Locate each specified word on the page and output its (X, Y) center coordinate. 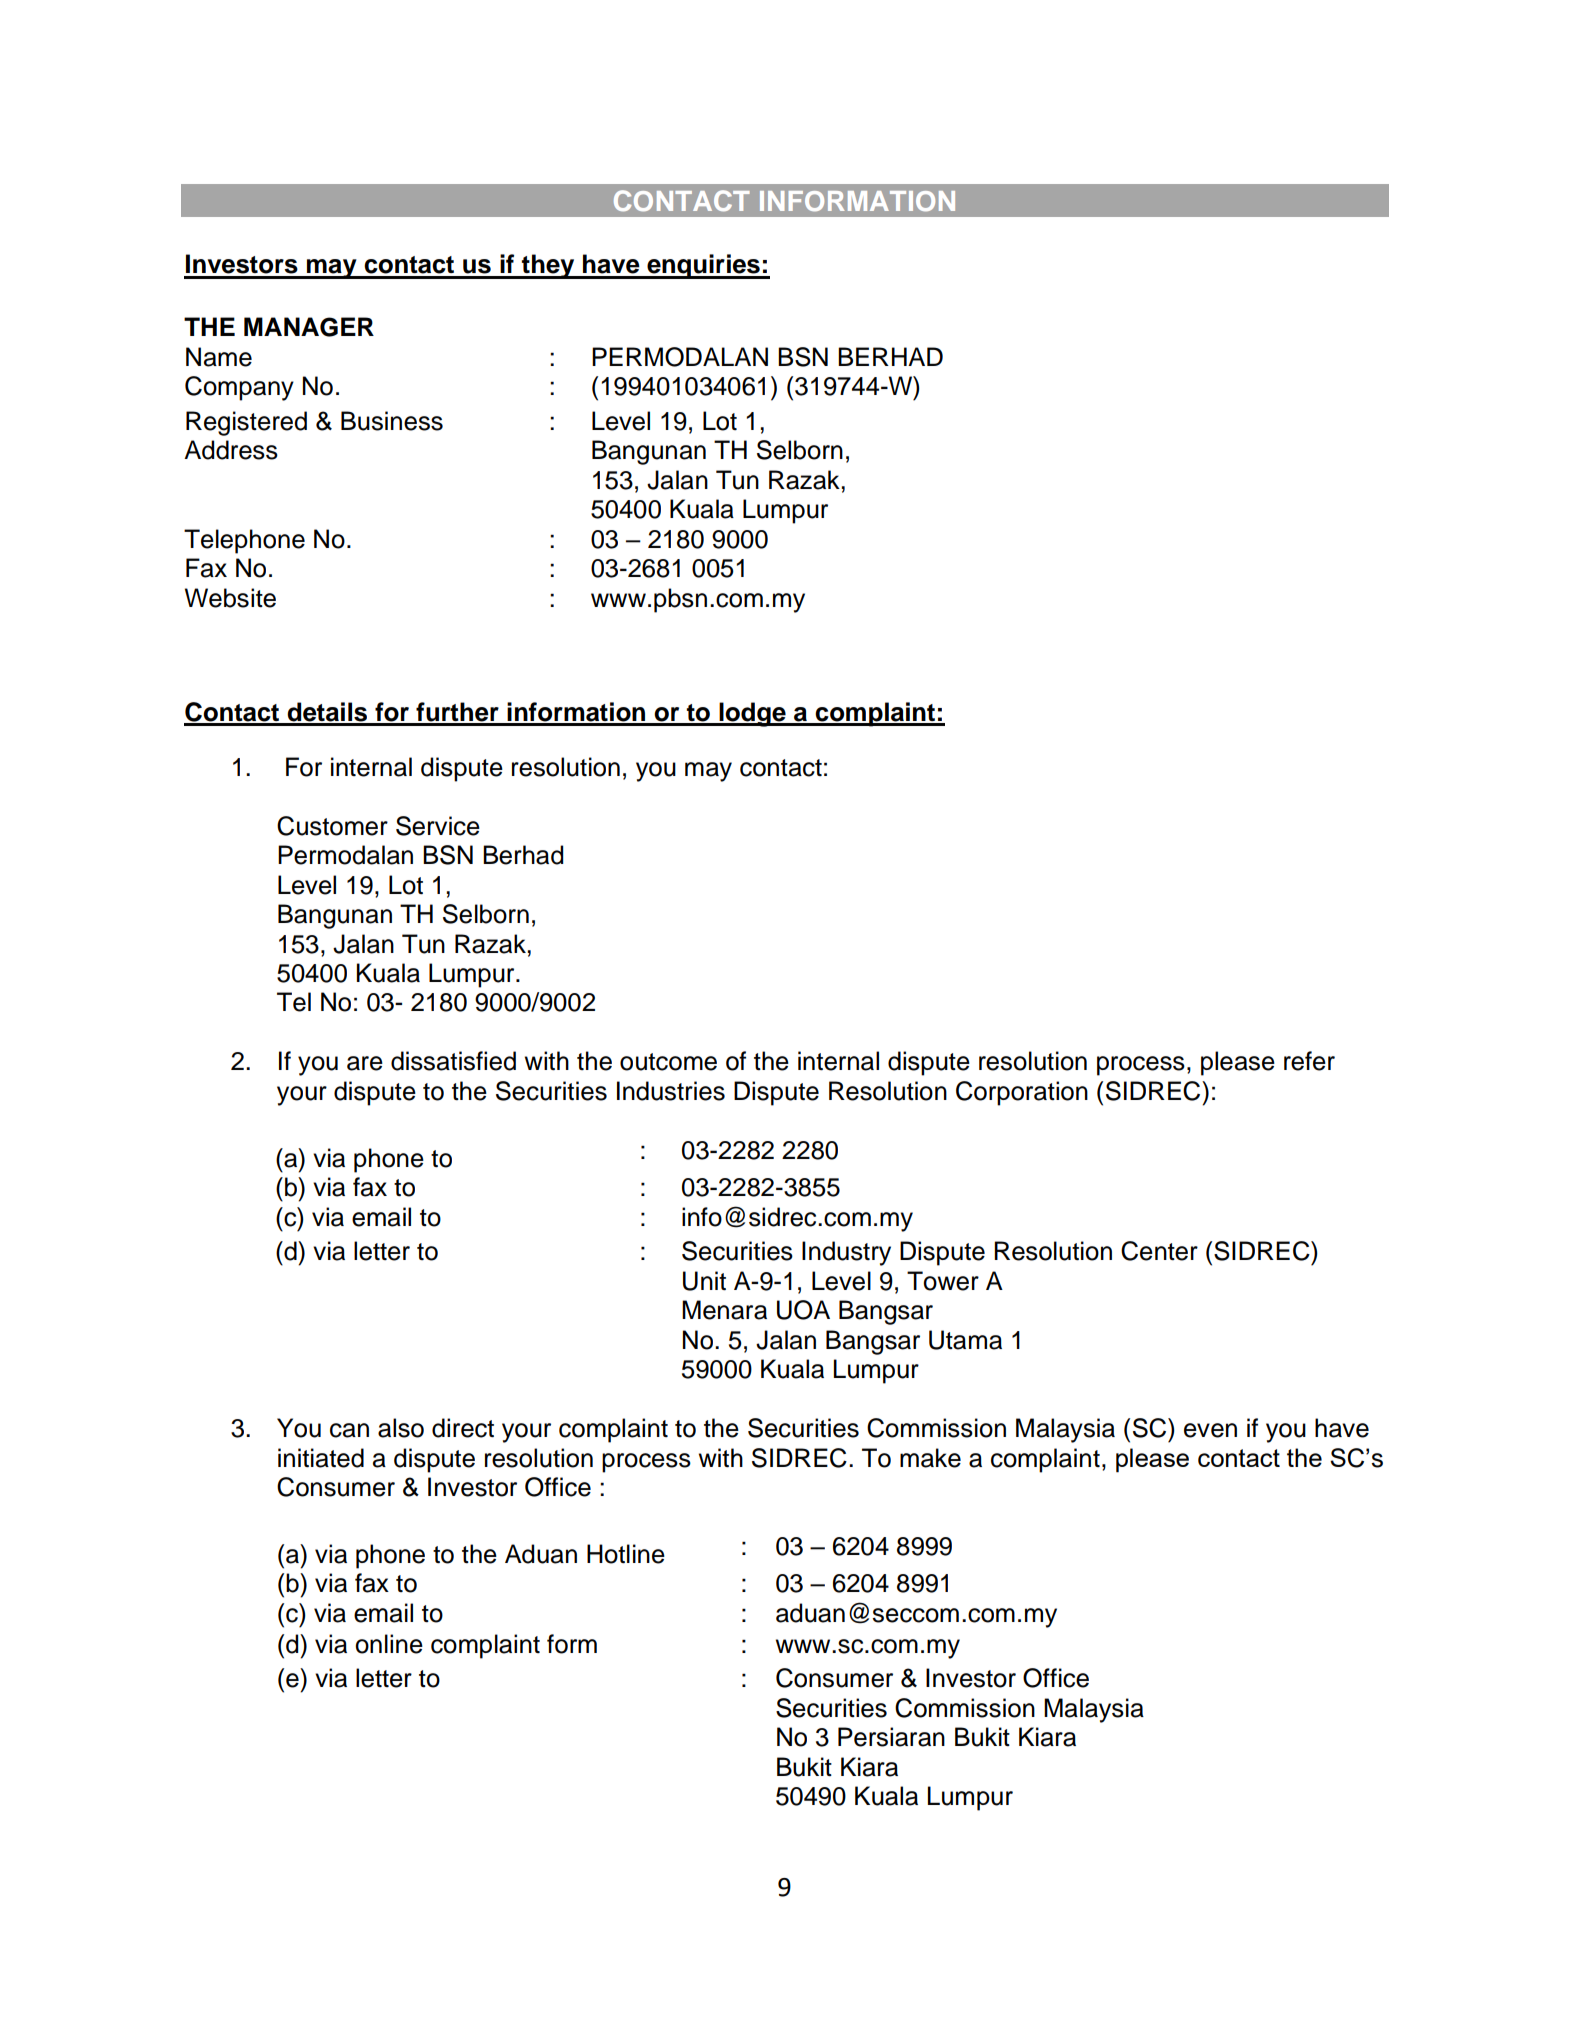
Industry (846, 1253)
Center (1159, 1251)
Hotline (626, 1554)
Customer (332, 826)
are (365, 1063)
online (389, 1644)
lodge (752, 714)
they (548, 266)
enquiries (703, 266)
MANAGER (309, 327)
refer (1309, 1061)
